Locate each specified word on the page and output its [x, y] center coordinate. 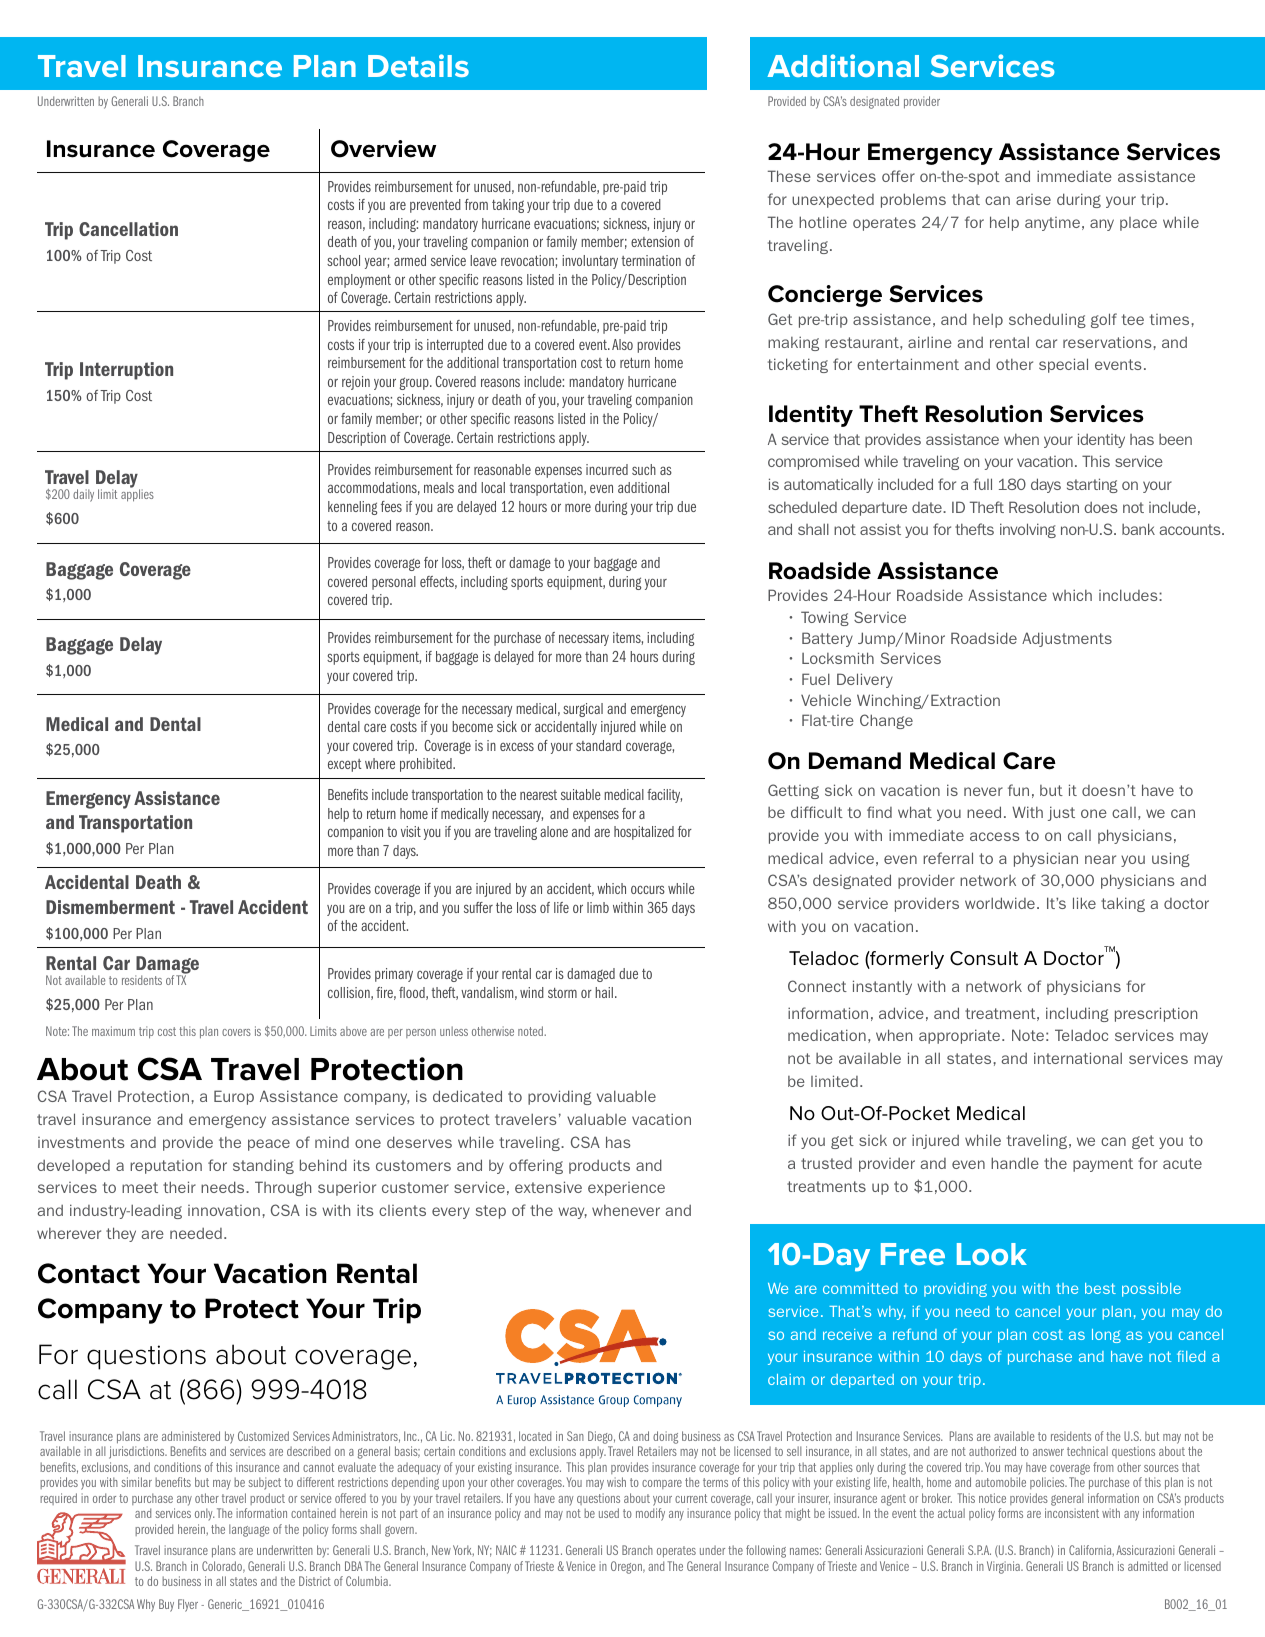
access [995, 836]
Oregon [627, 1567]
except [345, 765]
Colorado [223, 1567]
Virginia [1004, 1567]
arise [1033, 199]
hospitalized [644, 833]
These [789, 176]
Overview [383, 149]
